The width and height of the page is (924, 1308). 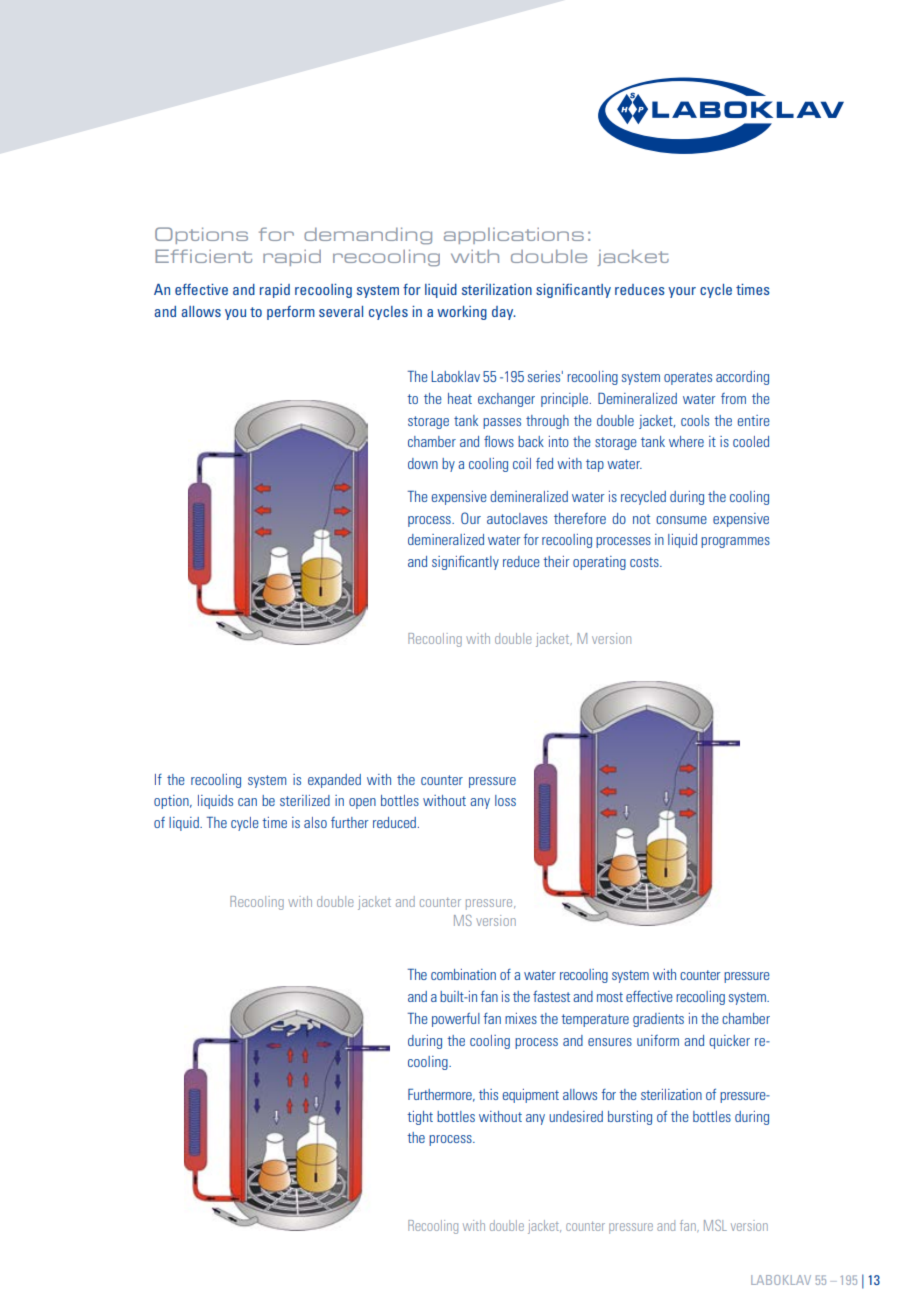 What do you see at coordinates (514, 236) in the page?
I see `applications` at bounding box center [514, 236].
